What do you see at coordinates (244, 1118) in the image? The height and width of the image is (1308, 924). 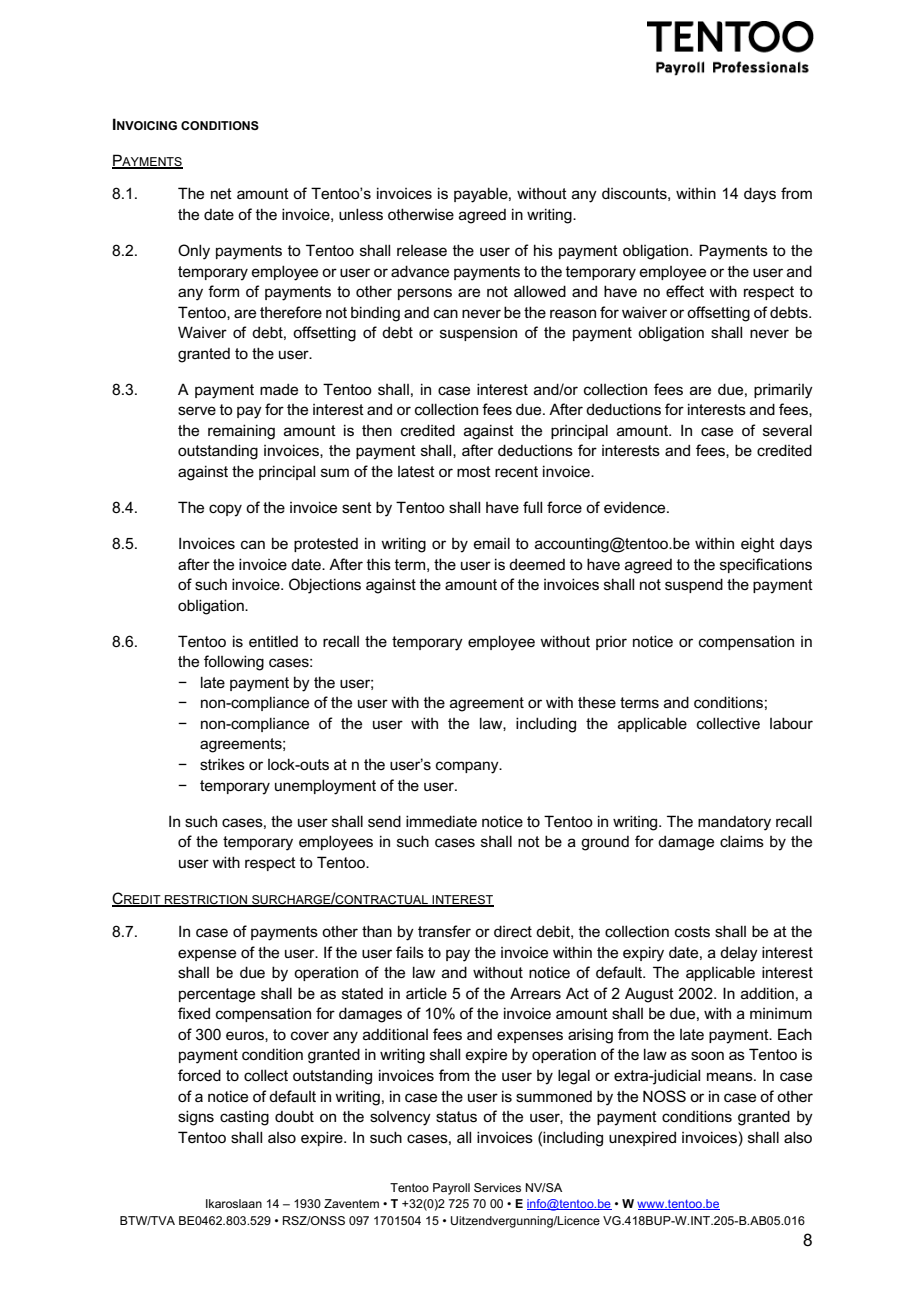 I see `casting` at bounding box center [244, 1118].
